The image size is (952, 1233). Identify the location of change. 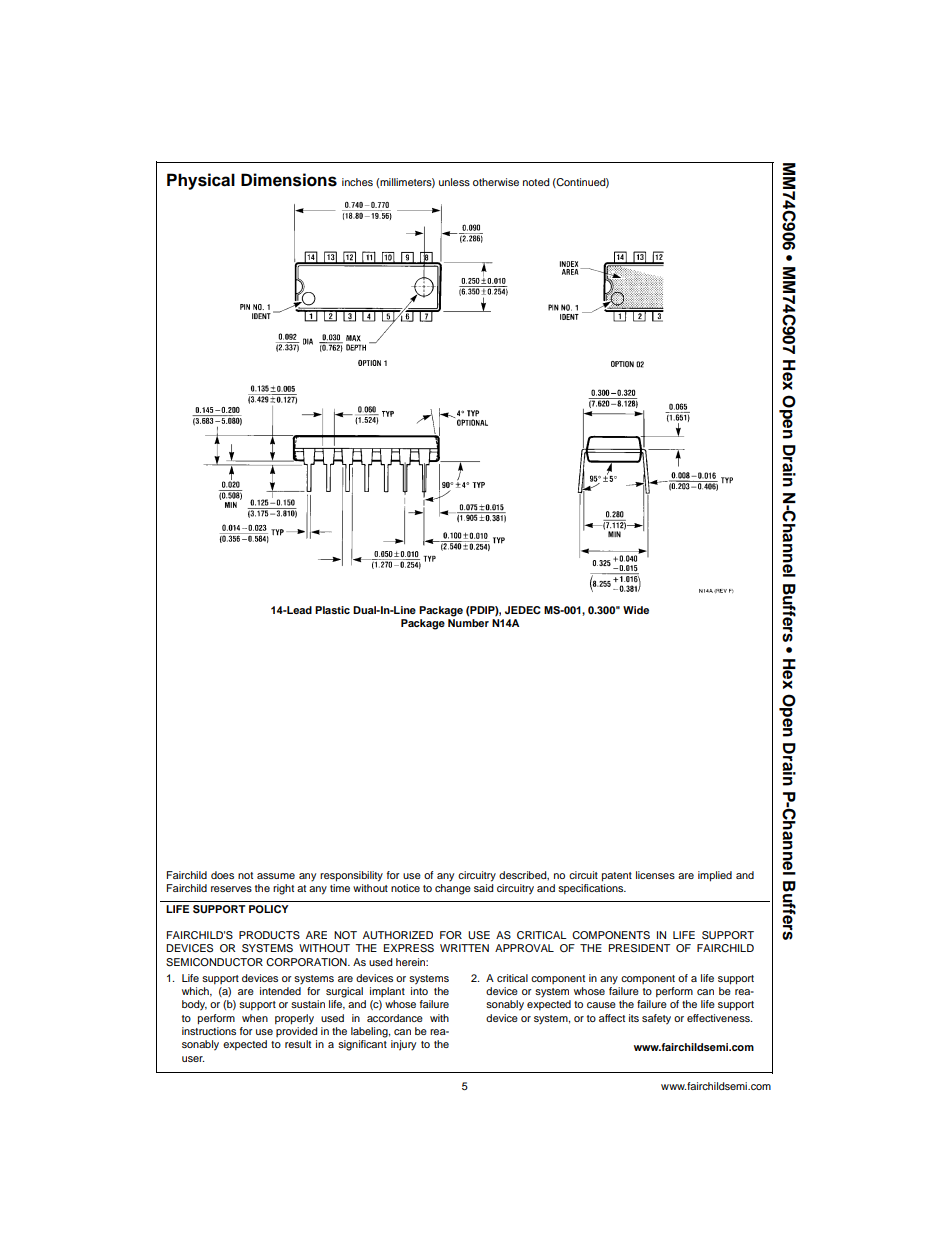
(453, 889).
